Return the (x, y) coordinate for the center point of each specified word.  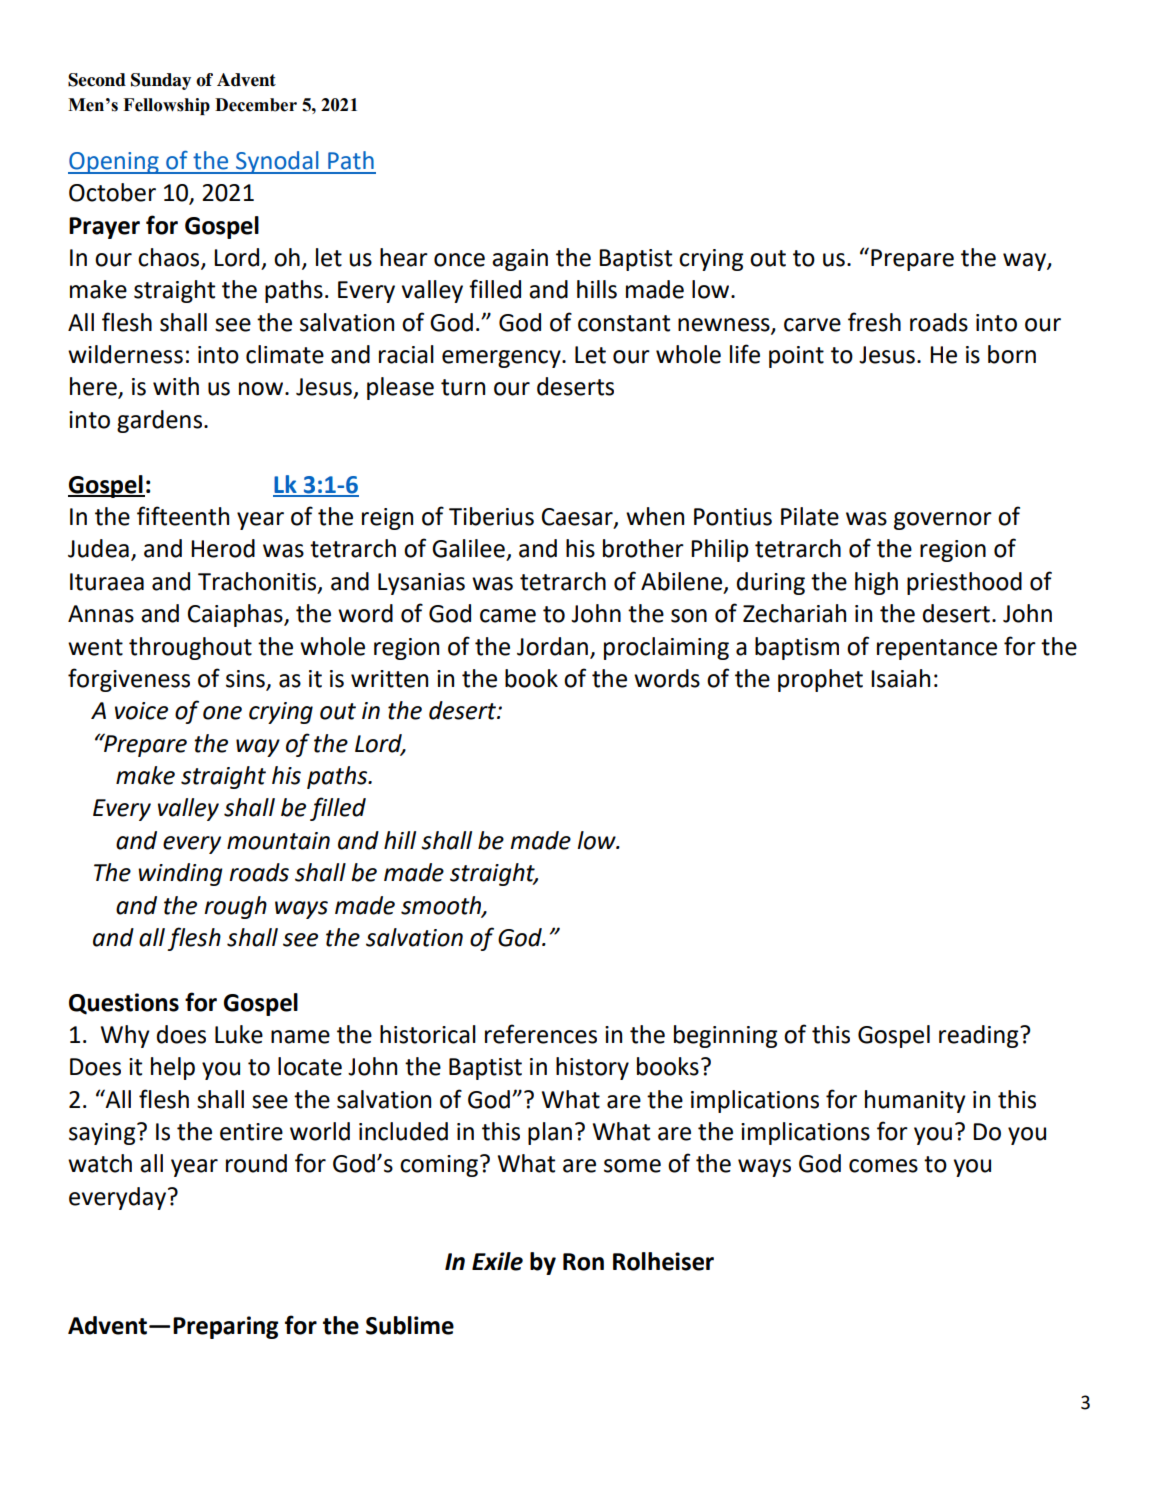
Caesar (578, 518)
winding (180, 874)
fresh (874, 322)
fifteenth (183, 516)
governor (943, 521)
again (520, 260)
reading (980, 1036)
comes (883, 1166)
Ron (583, 1262)
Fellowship (166, 106)
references (541, 1034)
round (256, 1163)
